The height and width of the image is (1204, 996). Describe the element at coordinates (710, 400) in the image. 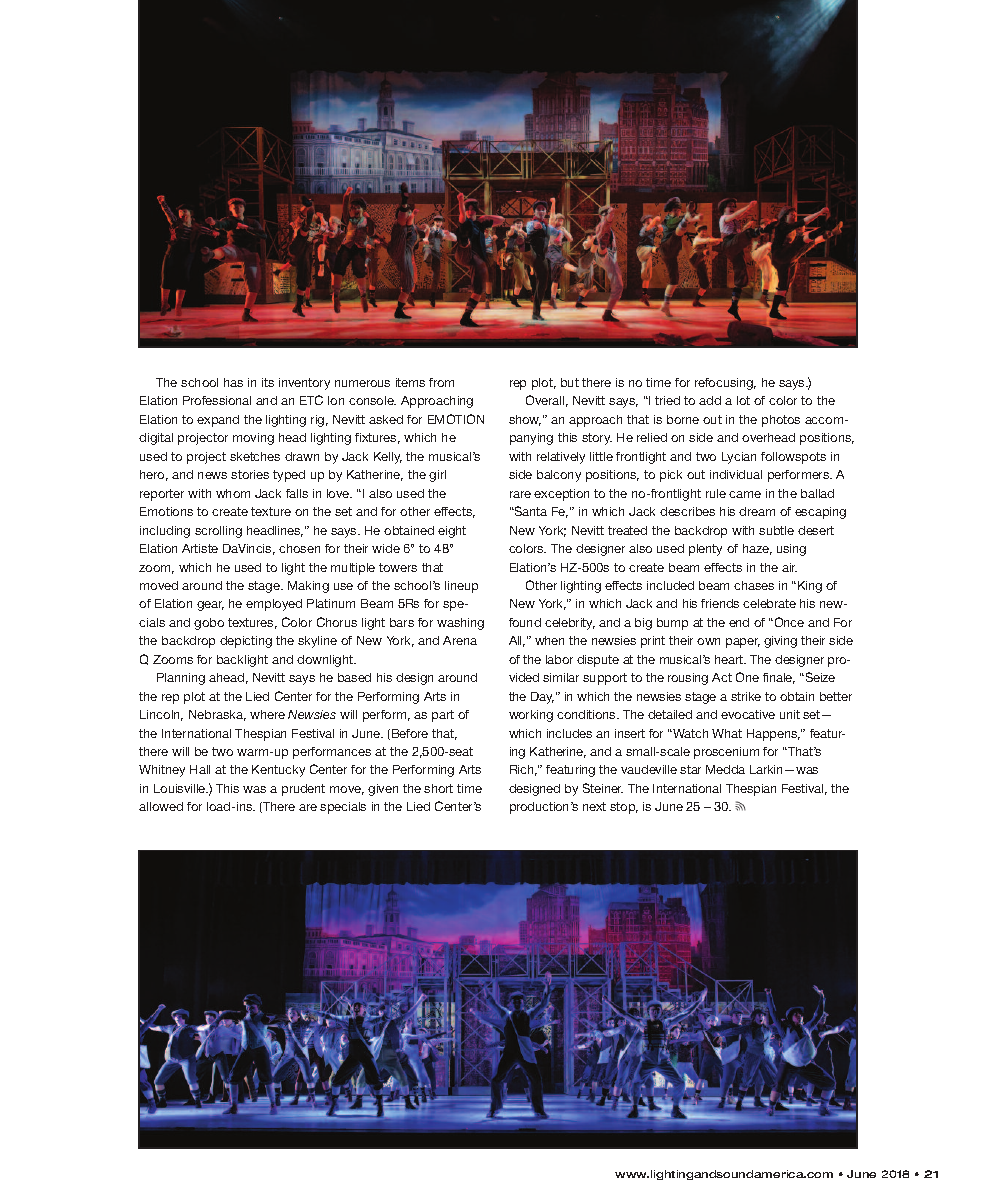

I see `add` at that location.
